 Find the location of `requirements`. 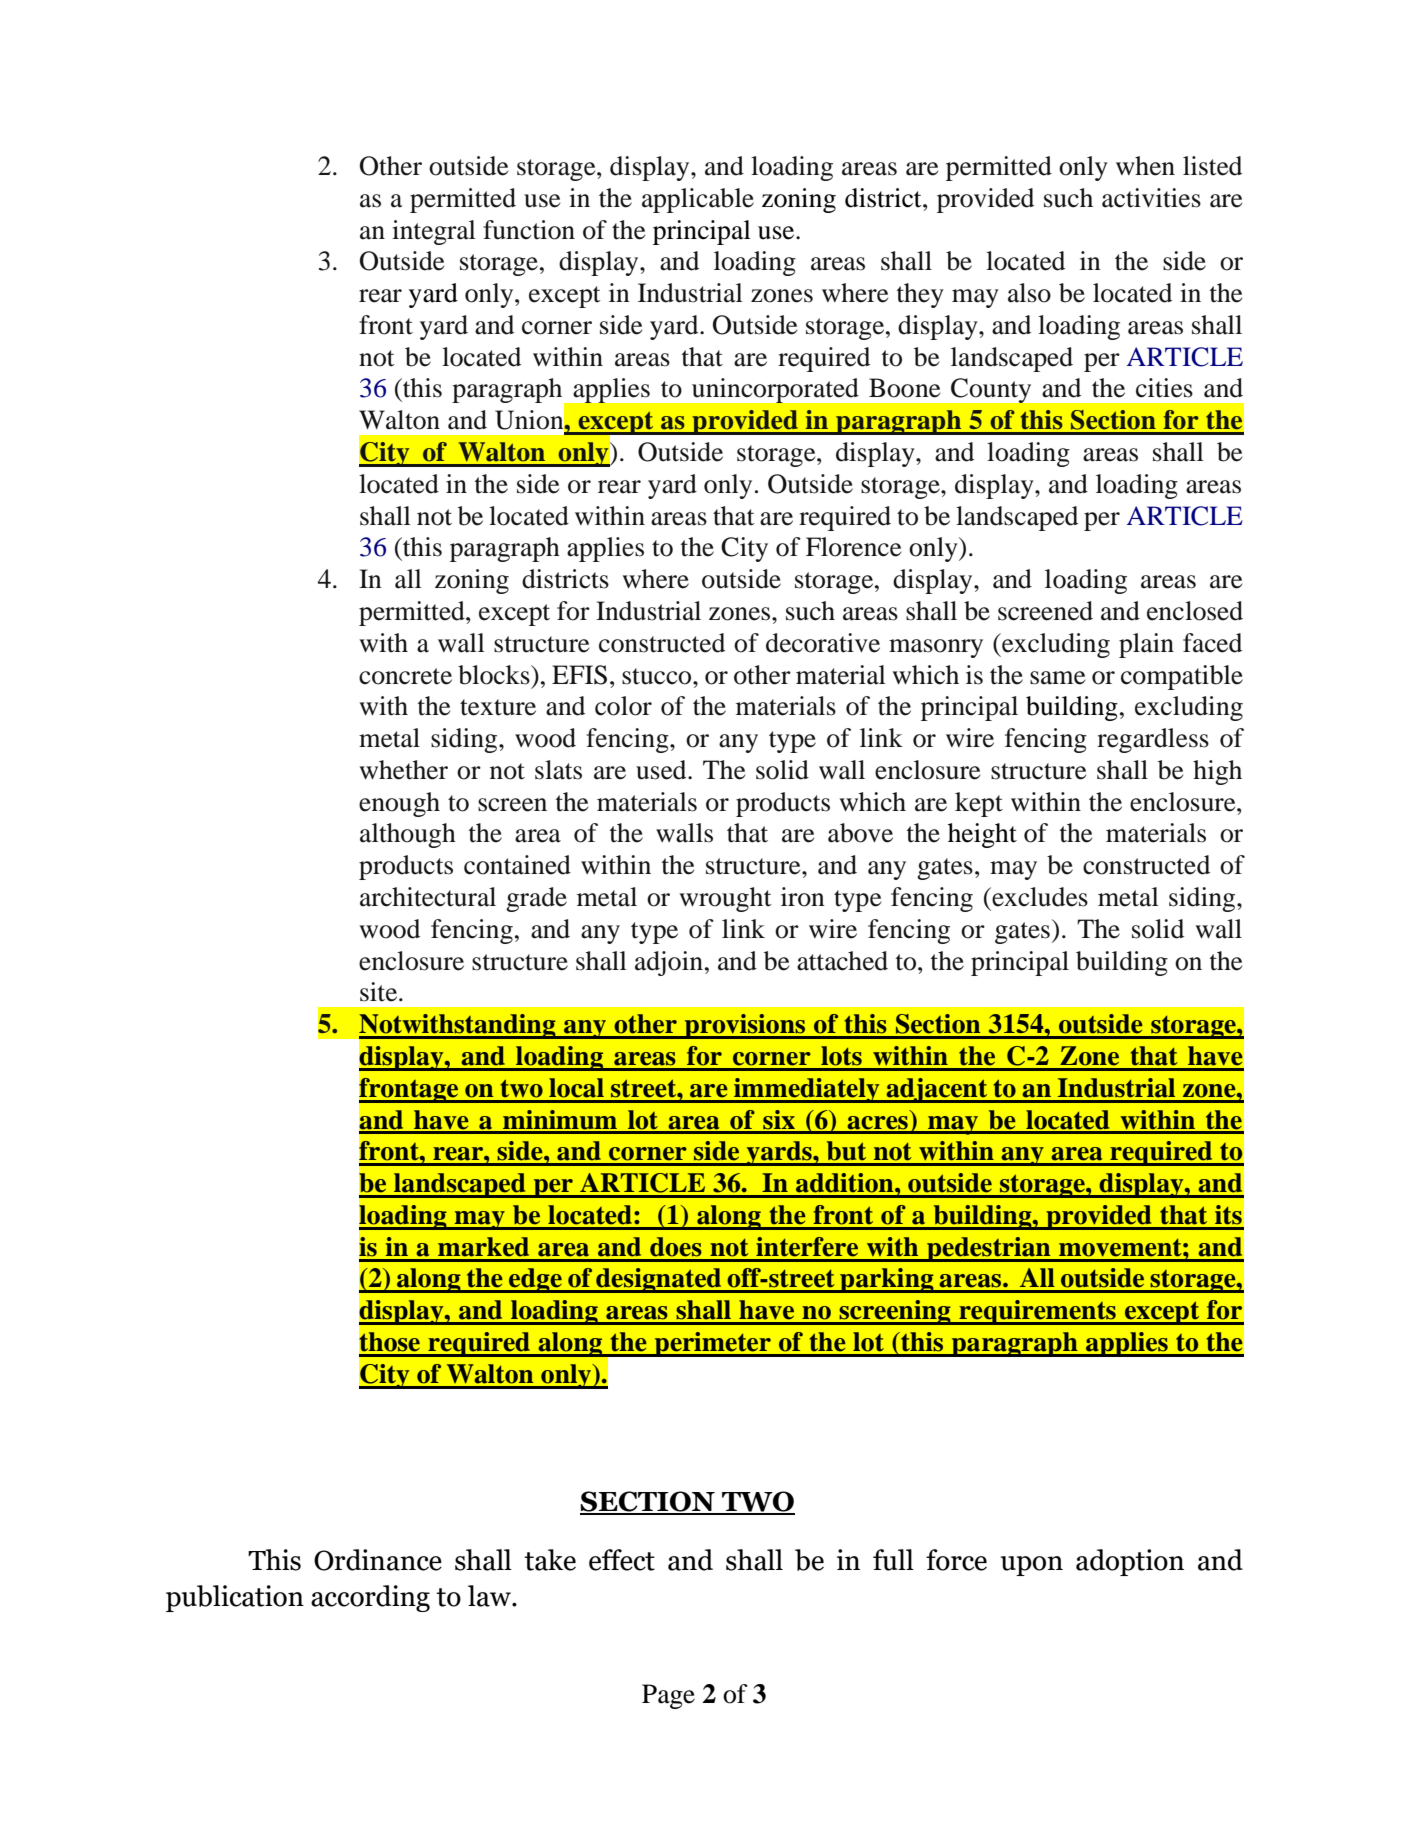

requirements is located at coordinates (1037, 1312).
